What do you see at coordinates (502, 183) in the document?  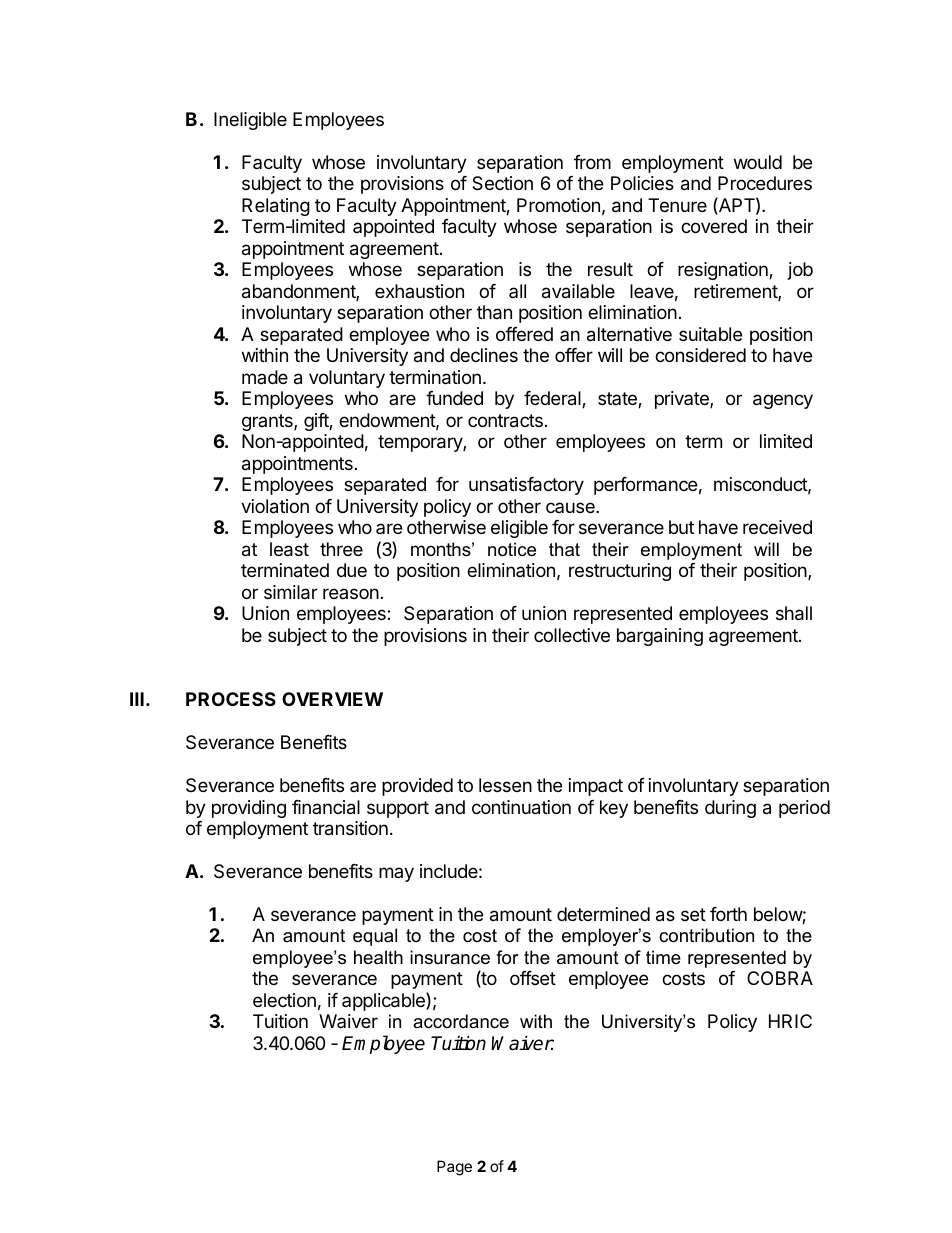 I see `Section` at bounding box center [502, 183].
